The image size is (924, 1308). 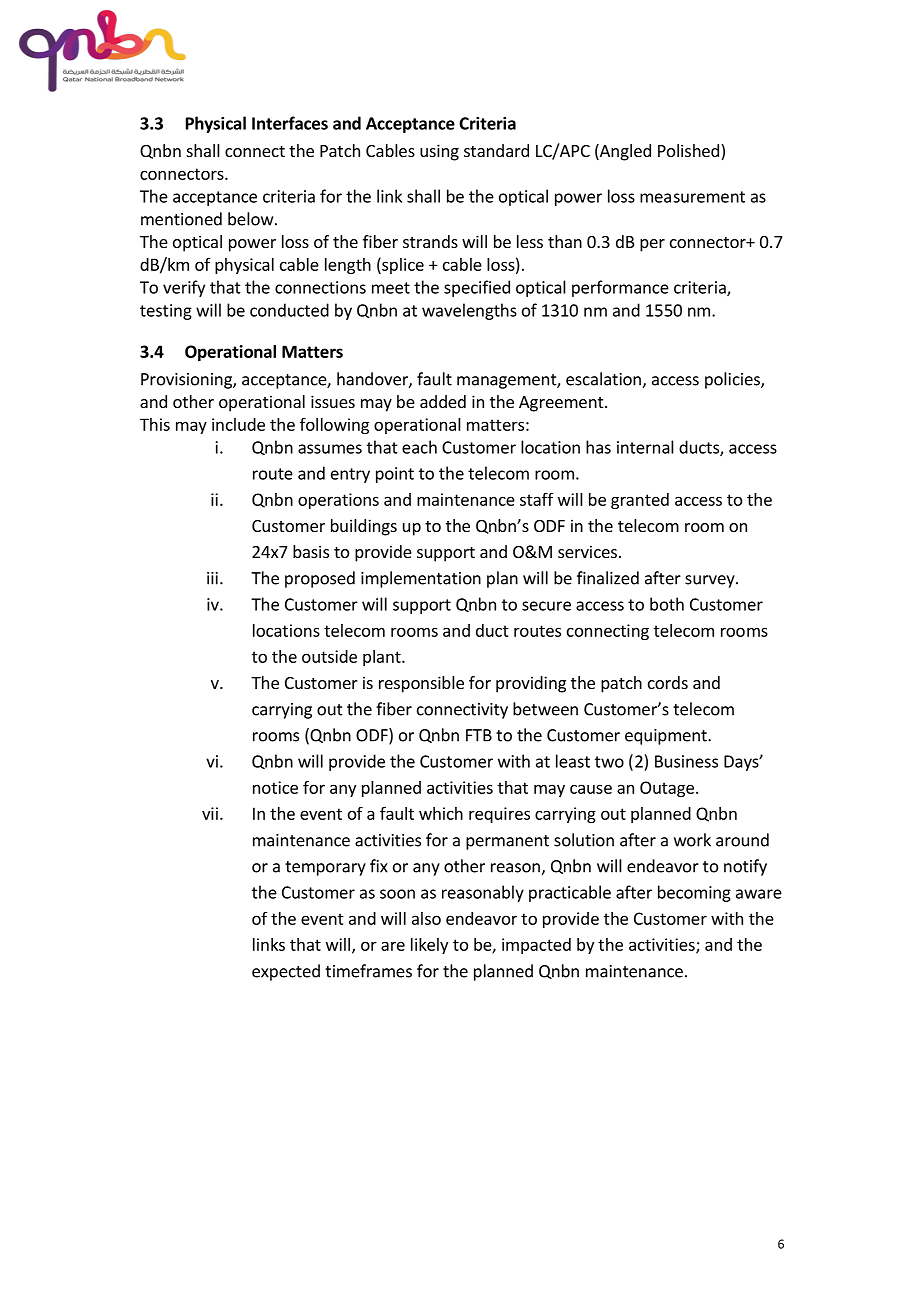 I want to click on outside, so click(x=329, y=656).
